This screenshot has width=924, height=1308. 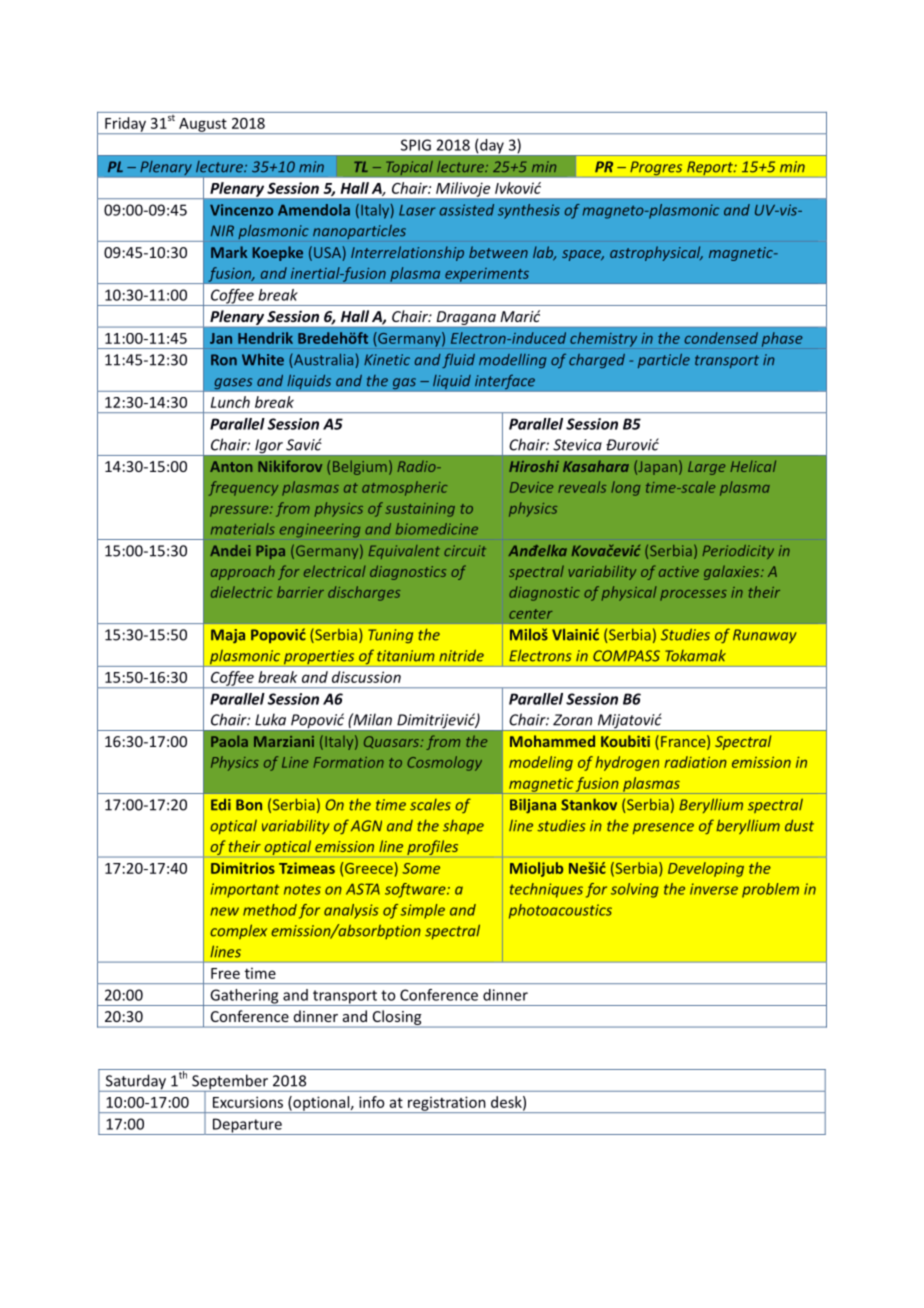 What do you see at coordinates (203, 126) in the screenshot?
I see `August` at bounding box center [203, 126].
